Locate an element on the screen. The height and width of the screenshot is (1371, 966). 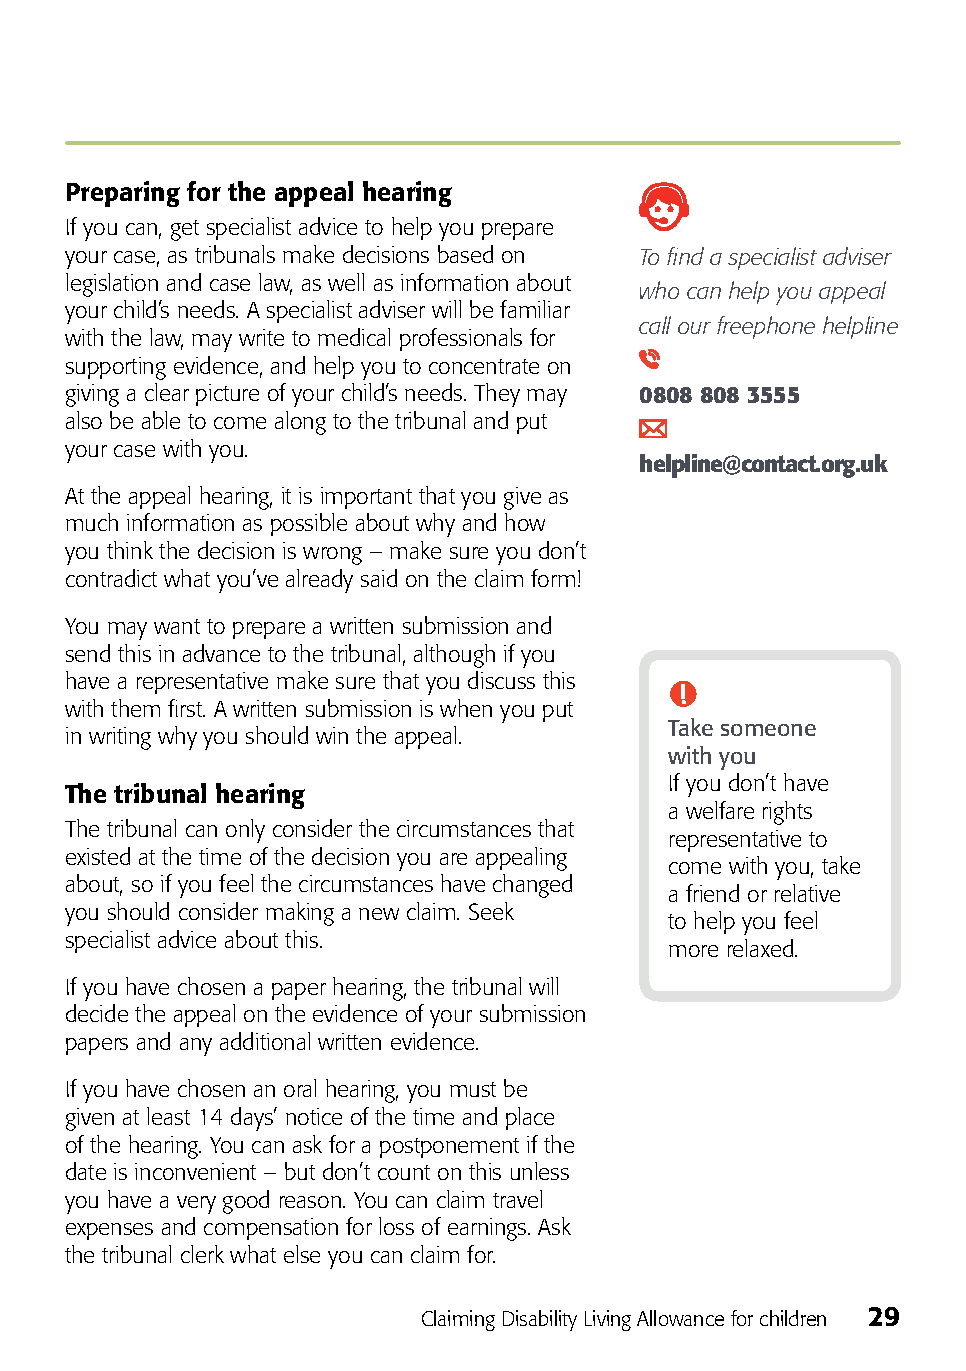
when is located at coordinates (466, 708).
